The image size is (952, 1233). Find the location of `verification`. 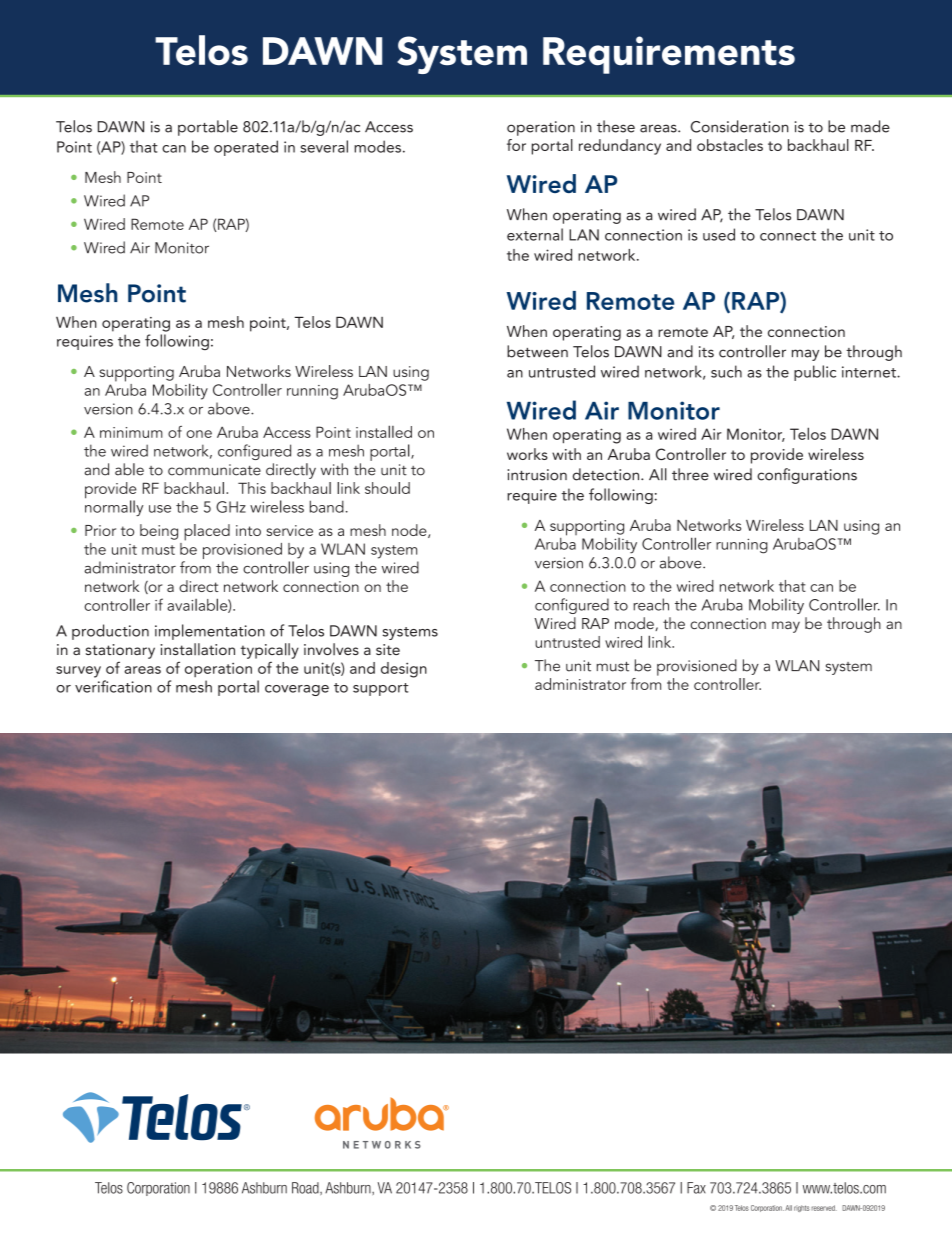

verification is located at coordinates (113, 686).
